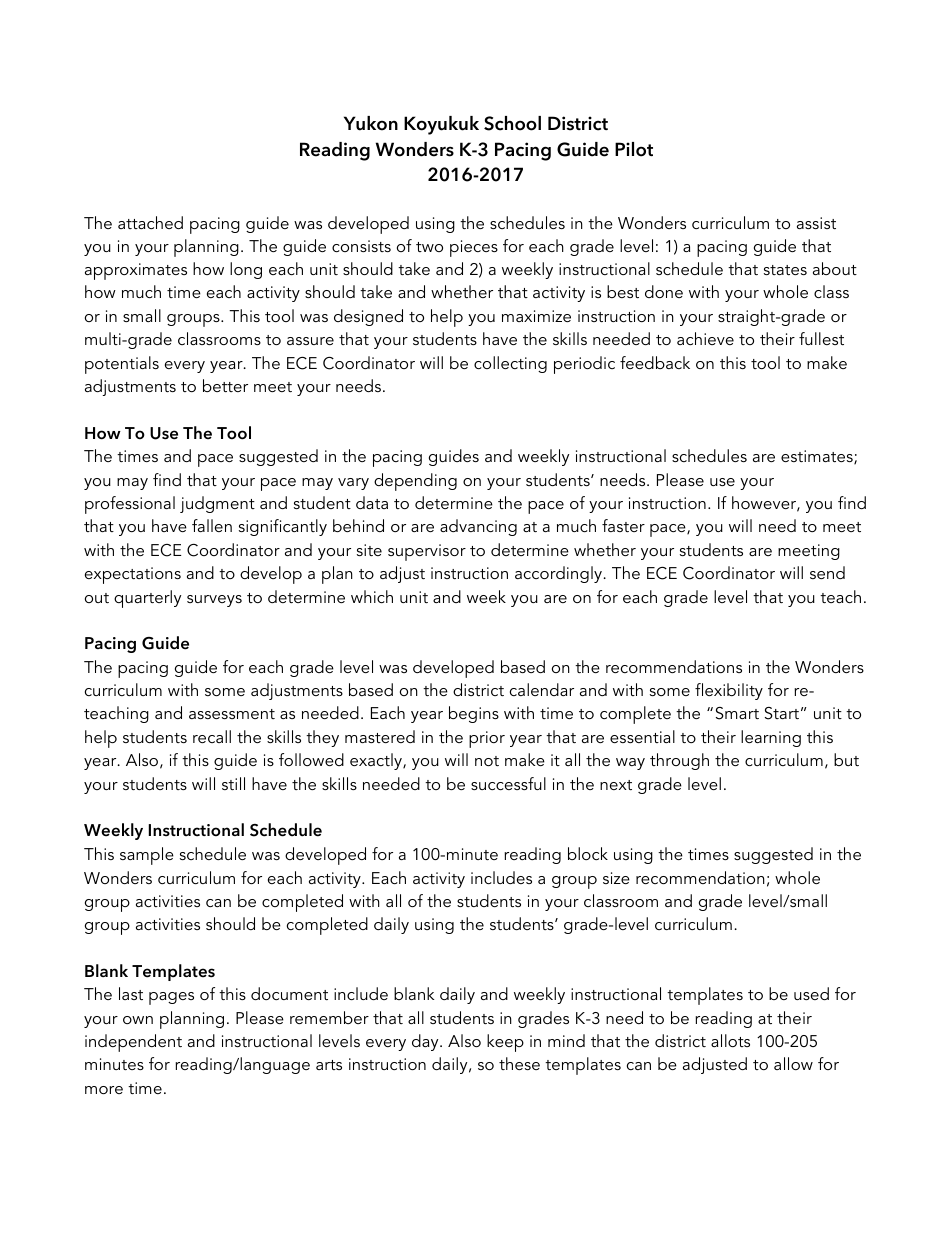 Image resolution: width=952 pixels, height=1233 pixels. What do you see at coordinates (505, 1043) in the image?
I see `keep` at bounding box center [505, 1043].
